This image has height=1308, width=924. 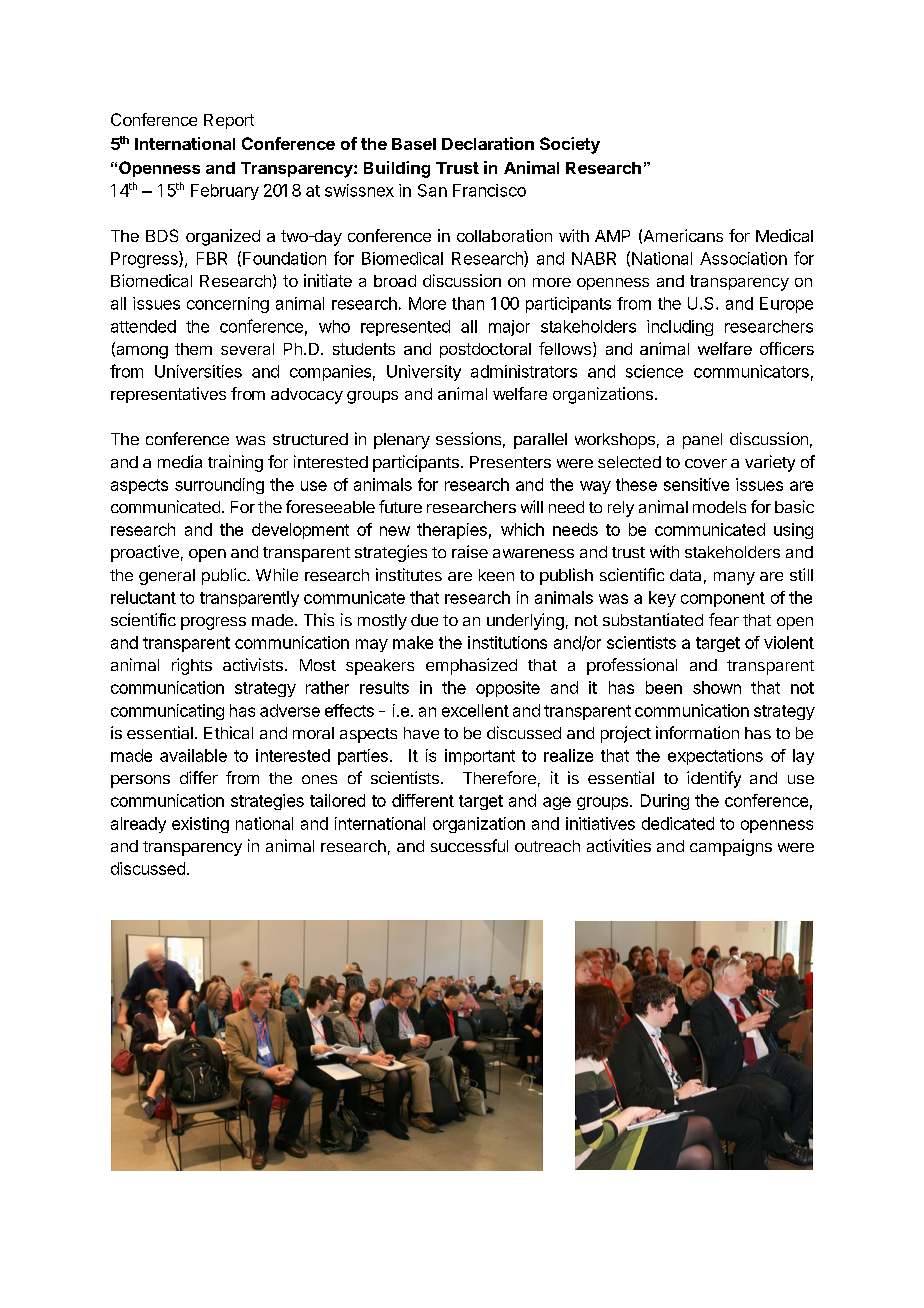 I want to click on existing, so click(x=200, y=825).
